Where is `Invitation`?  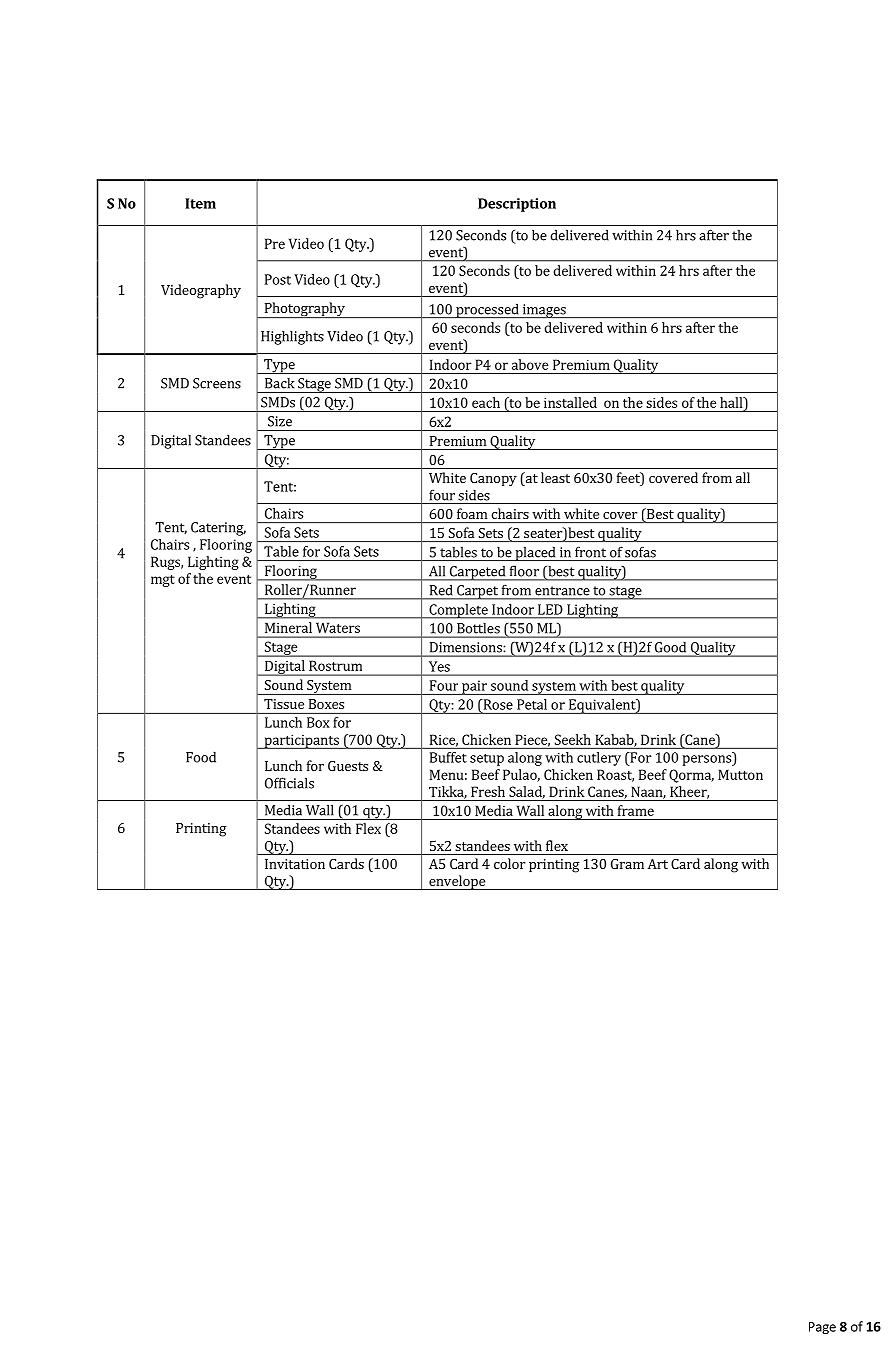
Invitation is located at coordinates (295, 864).
